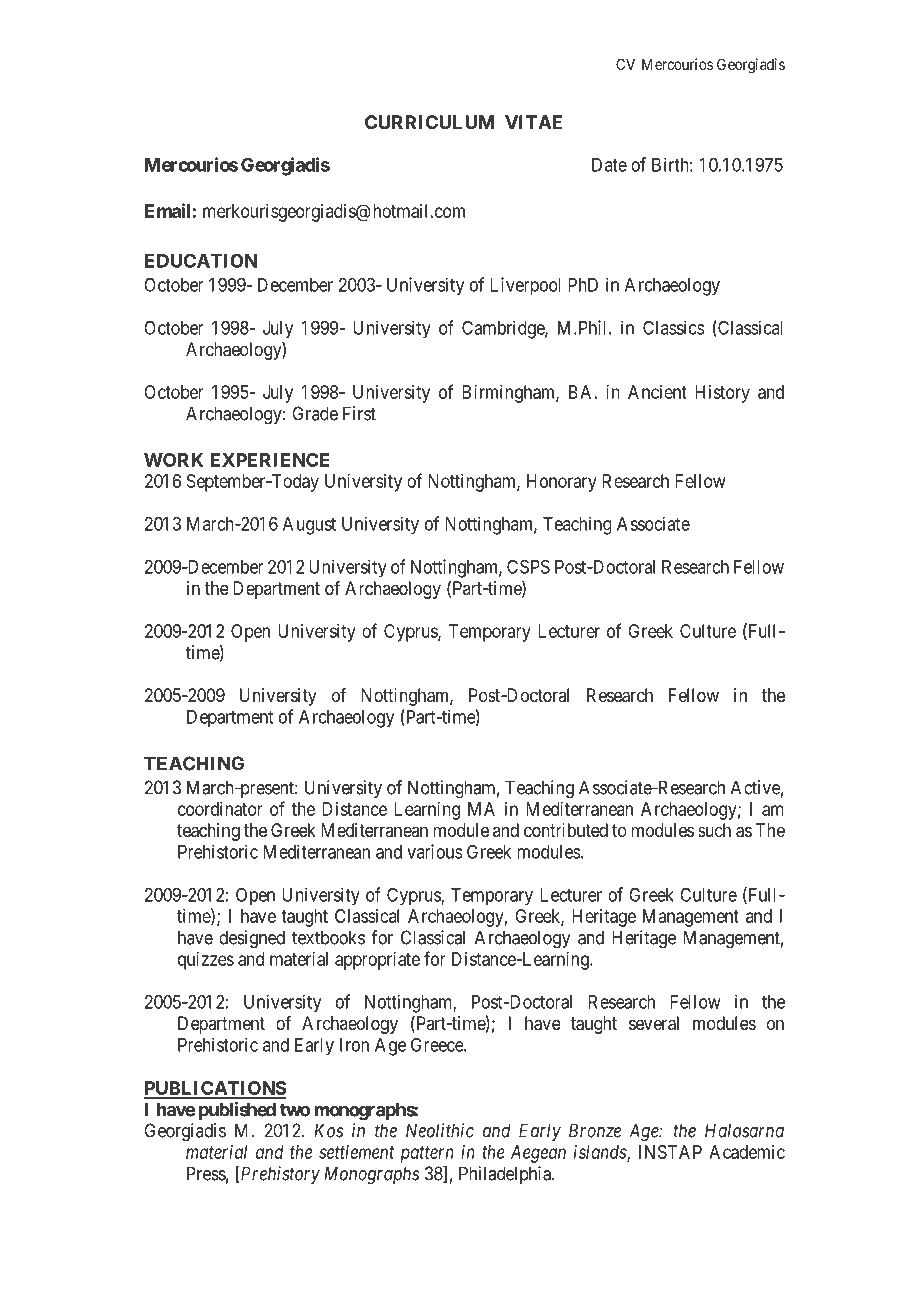  Describe the element at coordinates (429, 122) in the document. I see `CURRICULUM` at that location.
